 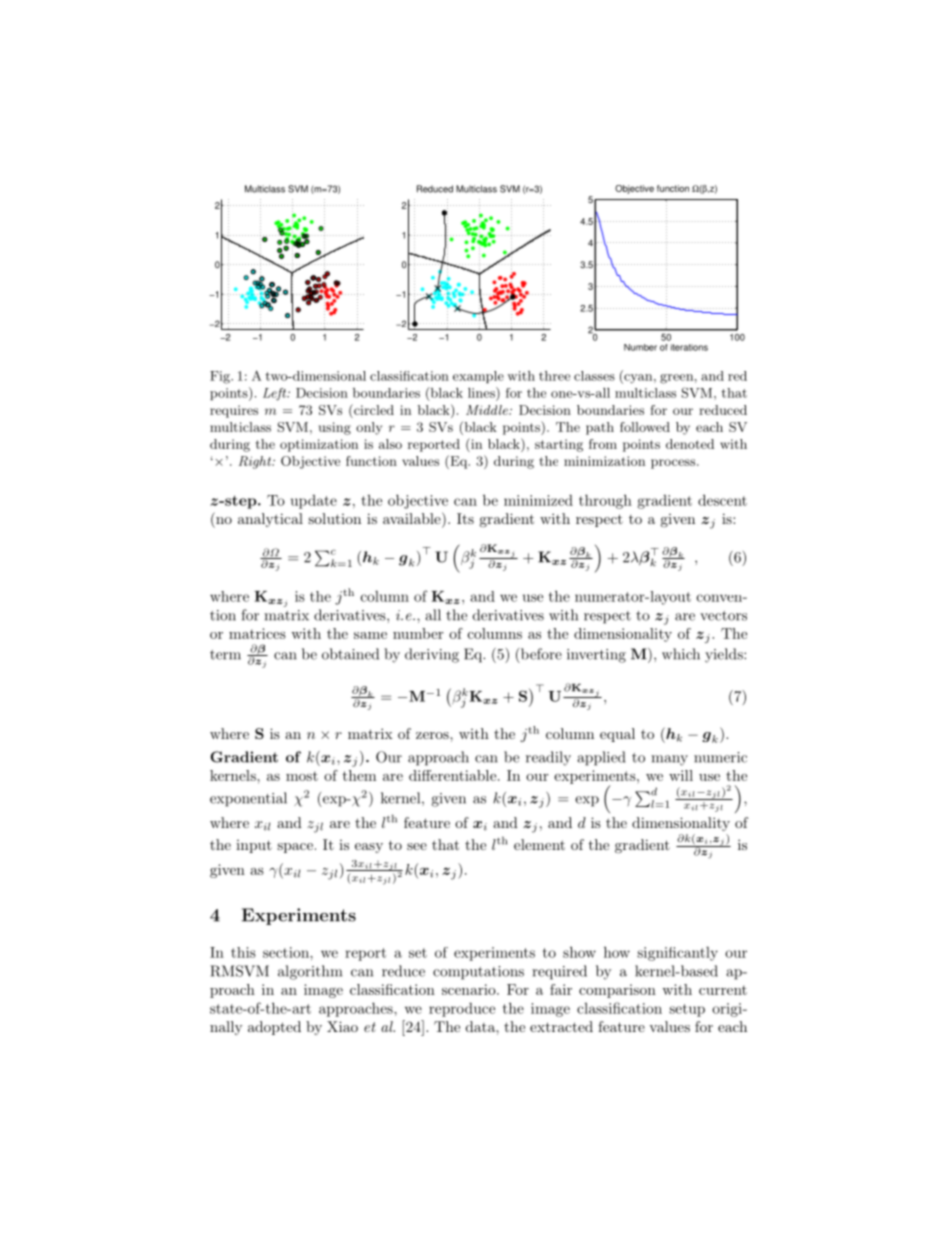 What do you see at coordinates (295, 848) in the screenshot?
I see `space` at bounding box center [295, 848].
